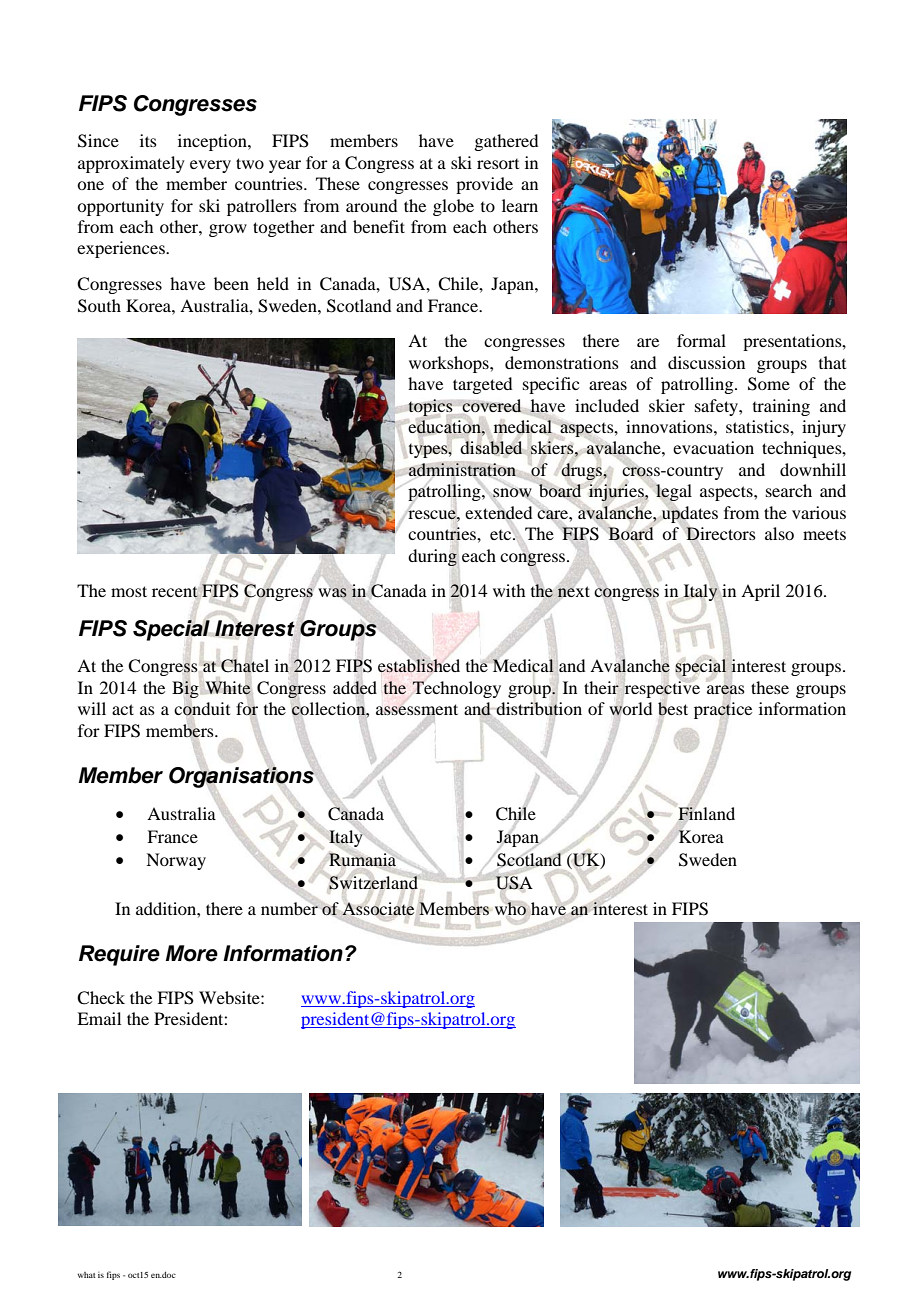 This screenshot has height=1308, width=924. Describe the element at coordinates (723, 710) in the screenshot. I see `practice` at that location.
